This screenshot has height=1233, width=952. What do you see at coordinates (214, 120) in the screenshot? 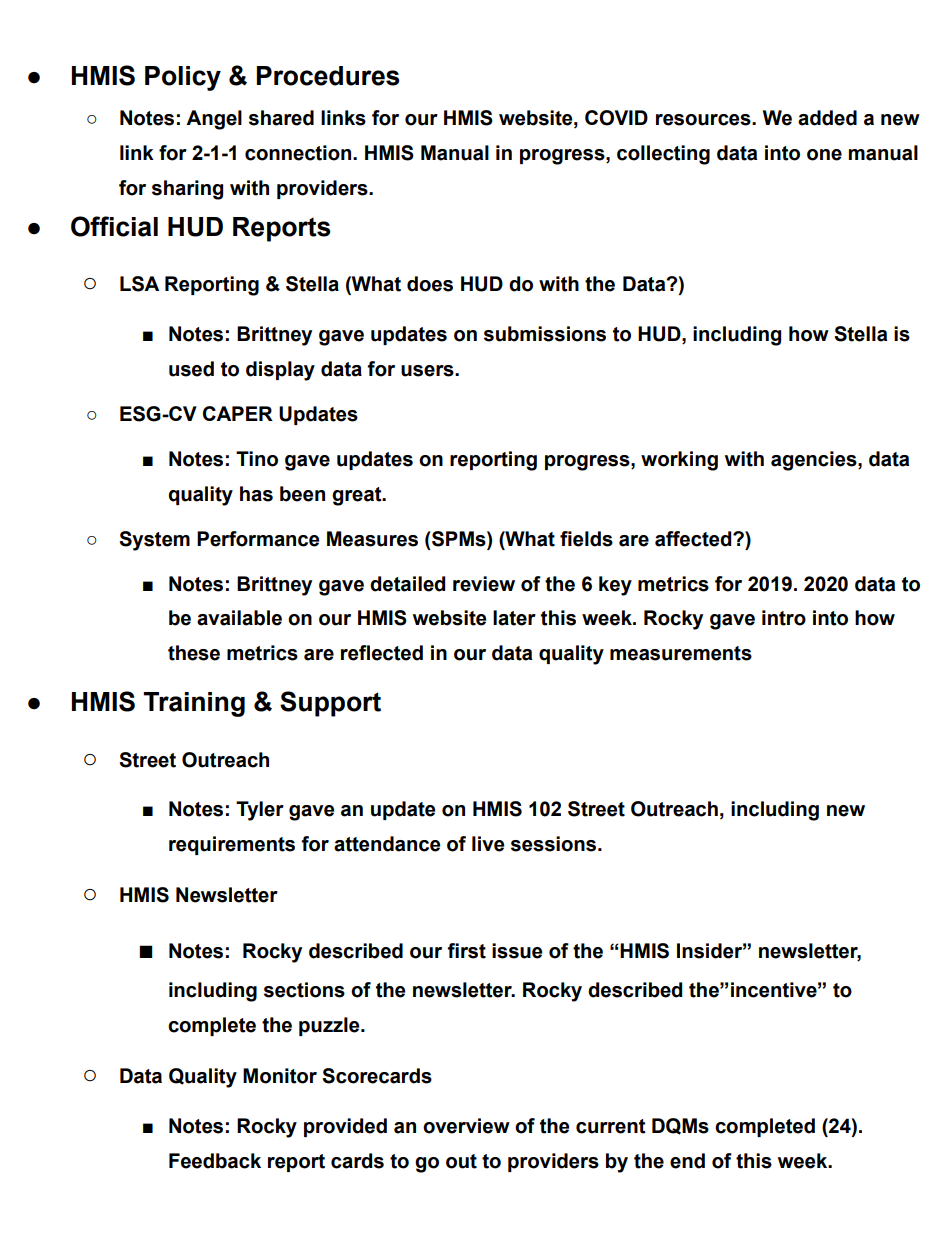
I see `Angel` at bounding box center [214, 120].
